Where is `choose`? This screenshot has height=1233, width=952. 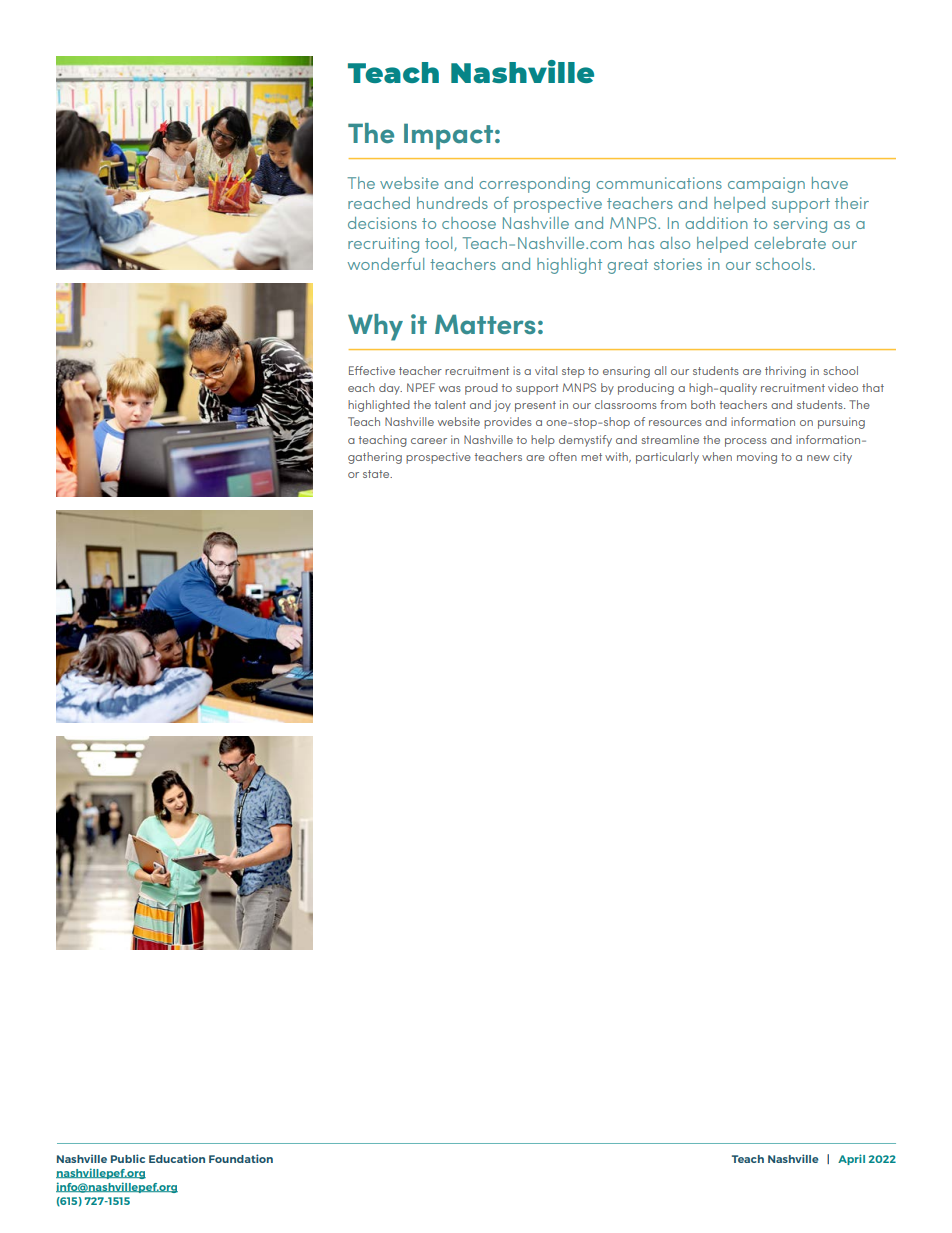
choose is located at coordinates (469, 223).
